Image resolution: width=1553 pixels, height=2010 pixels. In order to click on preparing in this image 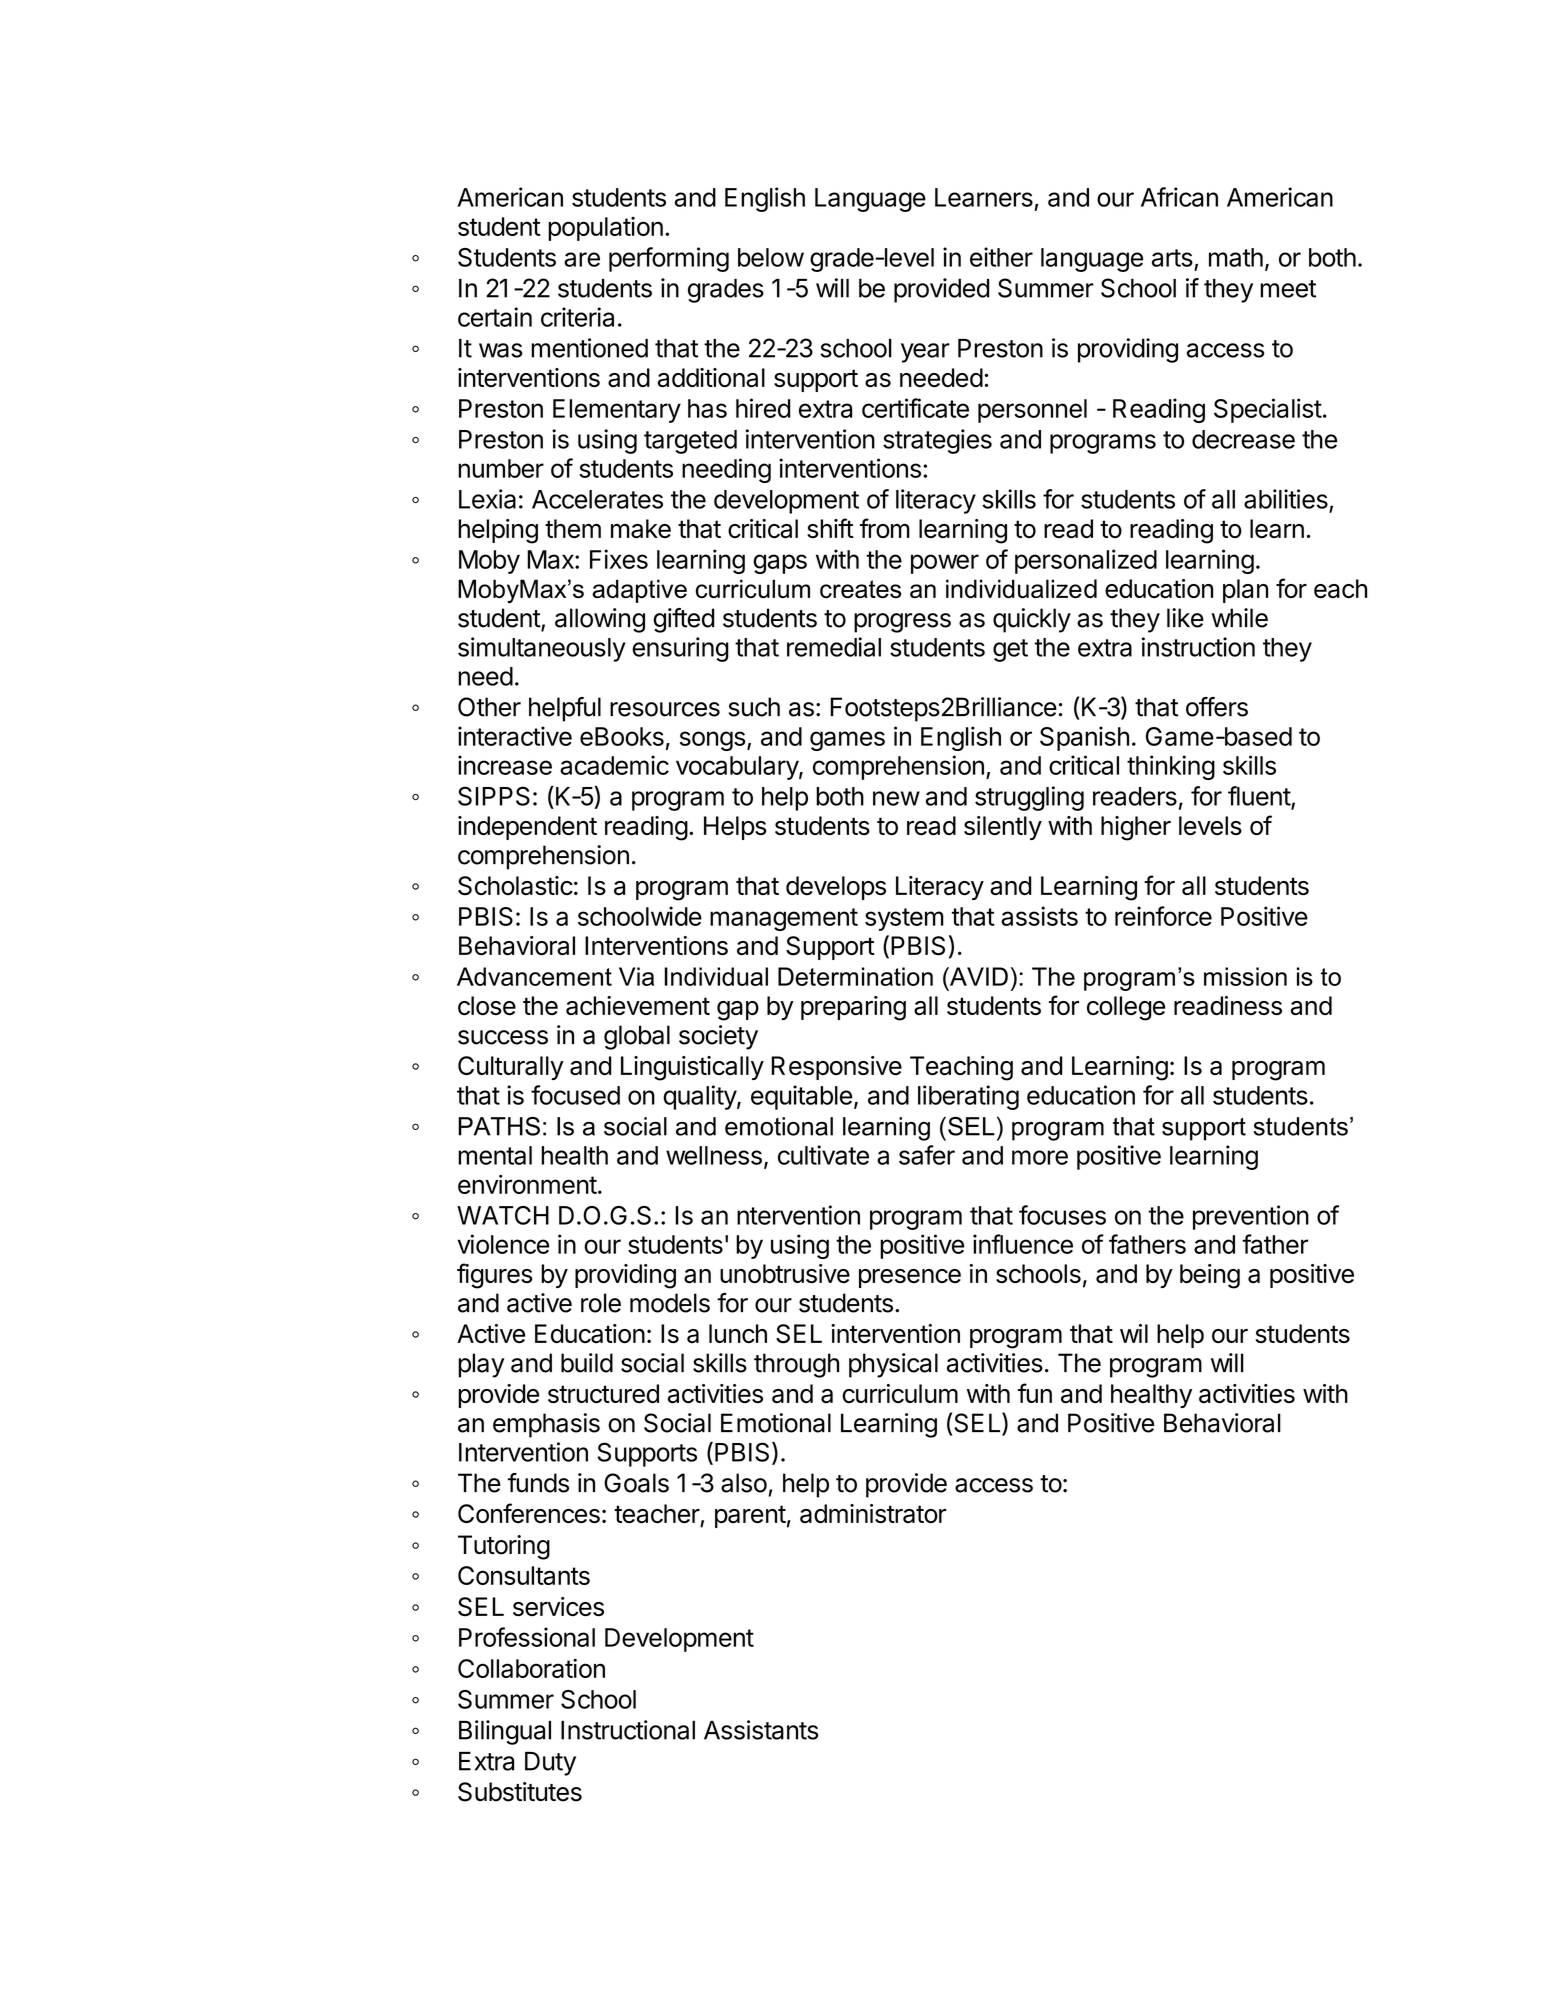, I will do `click(853, 1008)`.
